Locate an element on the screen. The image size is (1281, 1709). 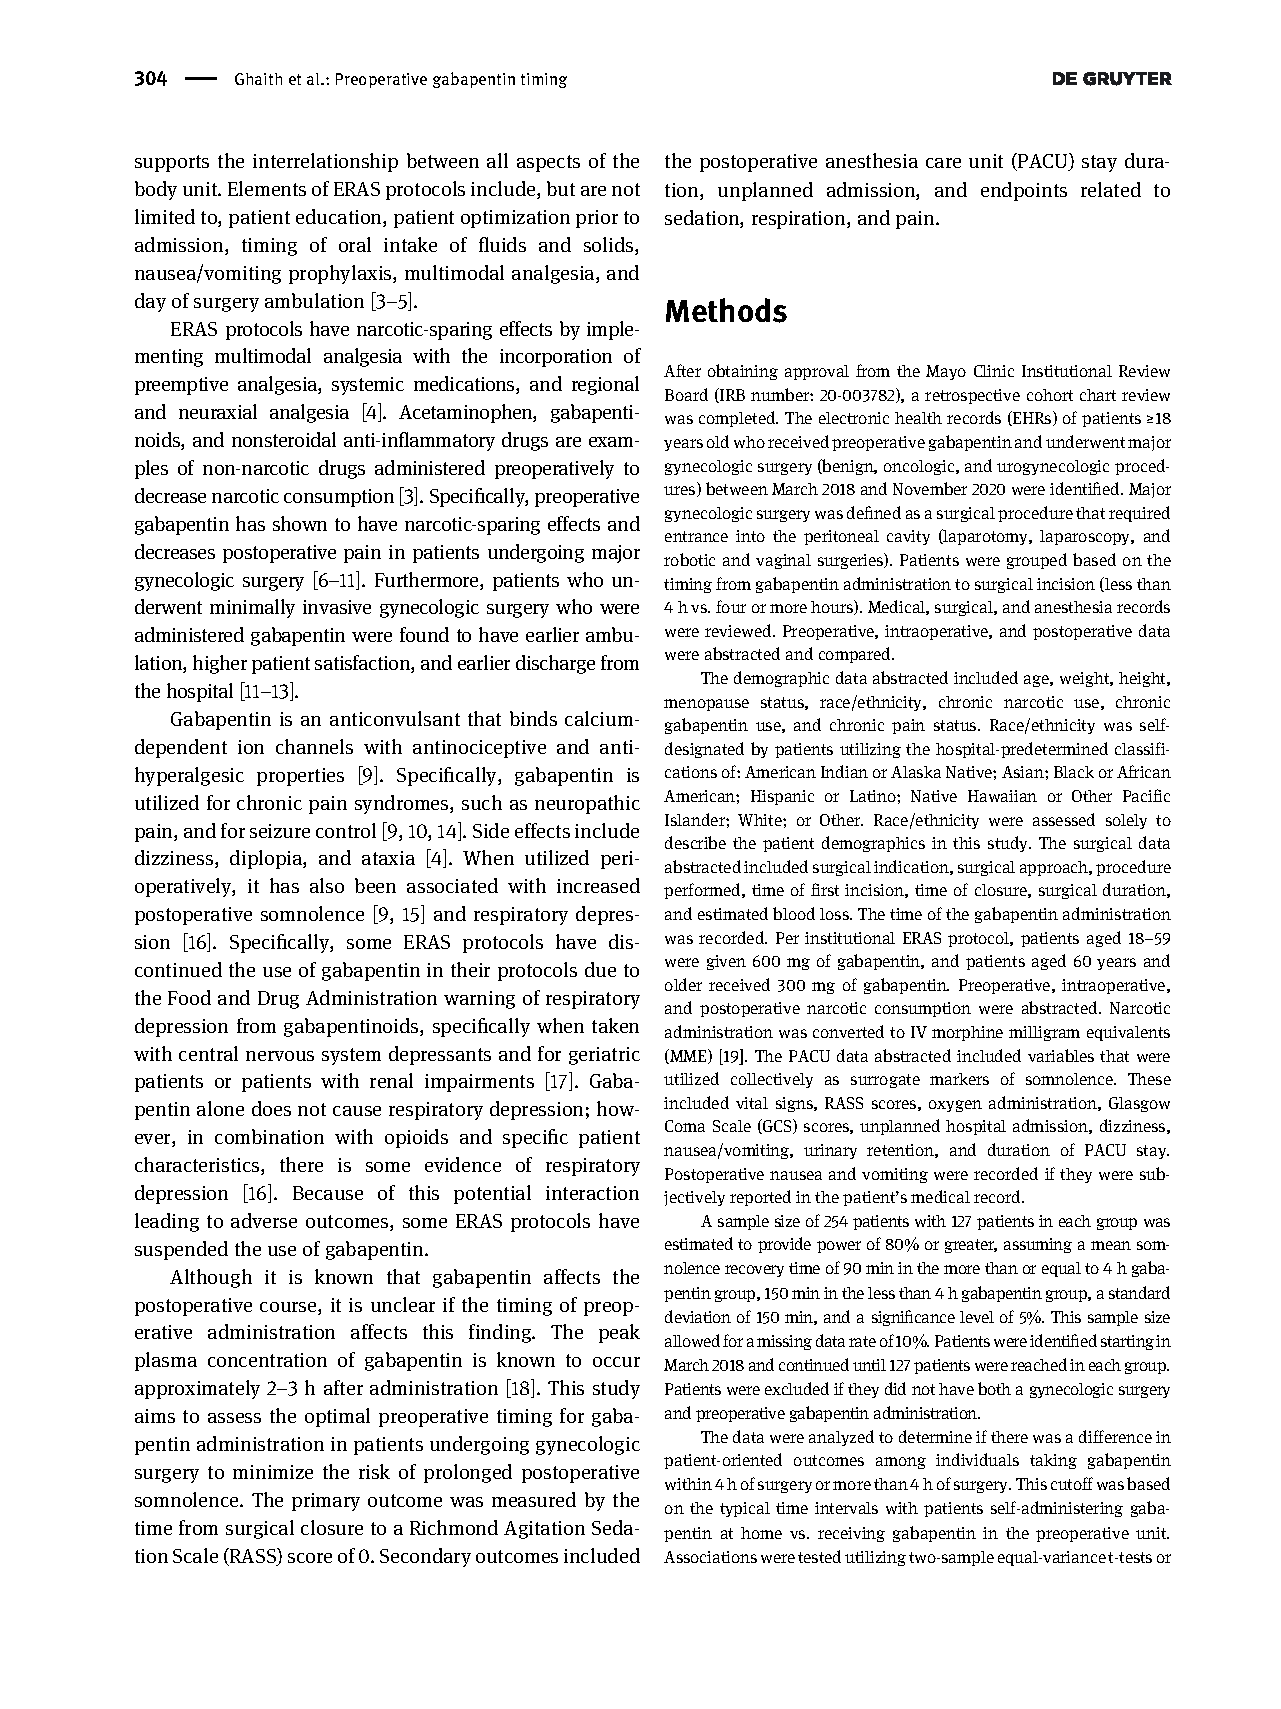
channels is located at coordinates (314, 746).
